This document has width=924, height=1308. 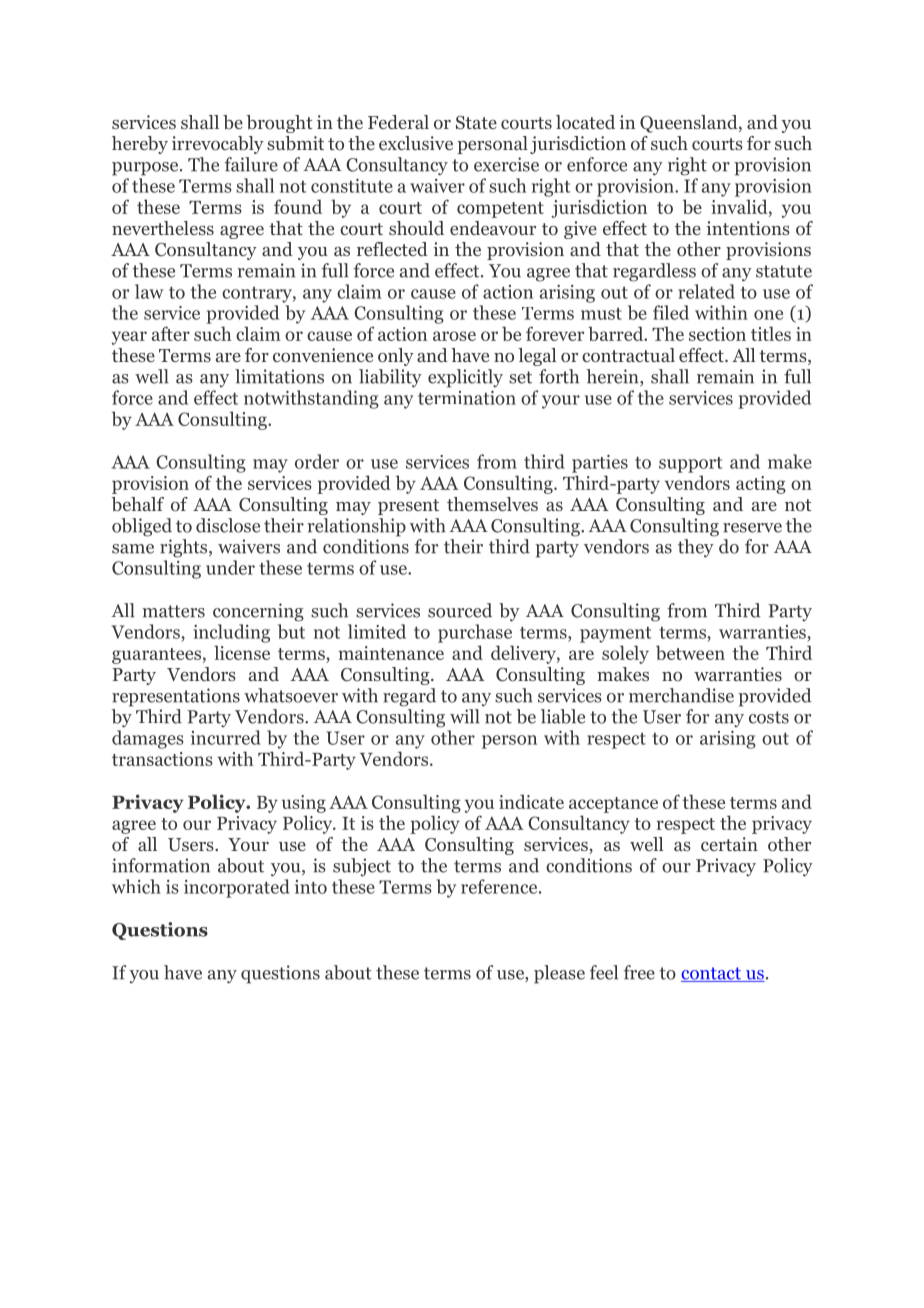 I want to click on costs, so click(x=769, y=717).
